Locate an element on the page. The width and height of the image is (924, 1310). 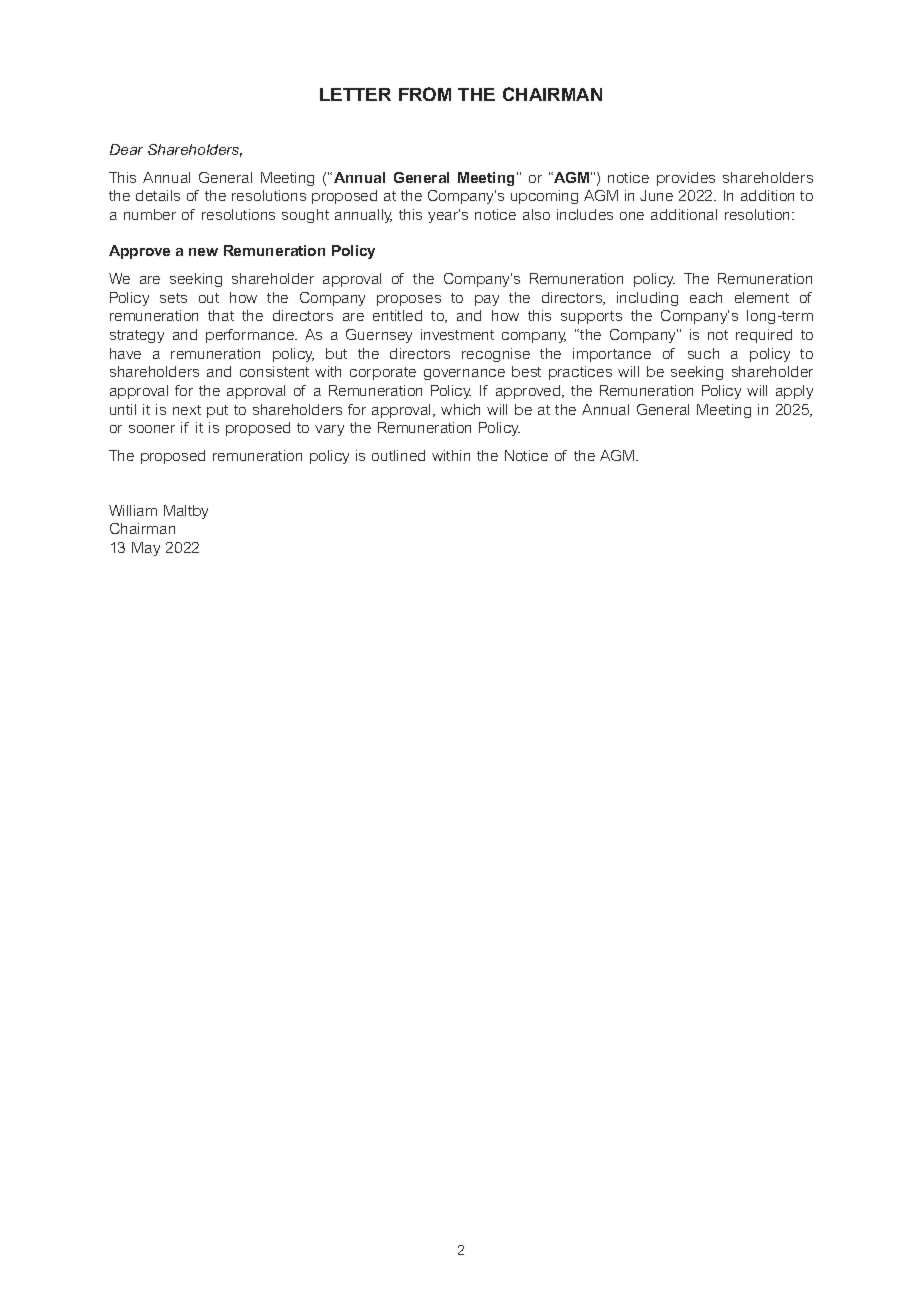
provides is located at coordinates (686, 179).
